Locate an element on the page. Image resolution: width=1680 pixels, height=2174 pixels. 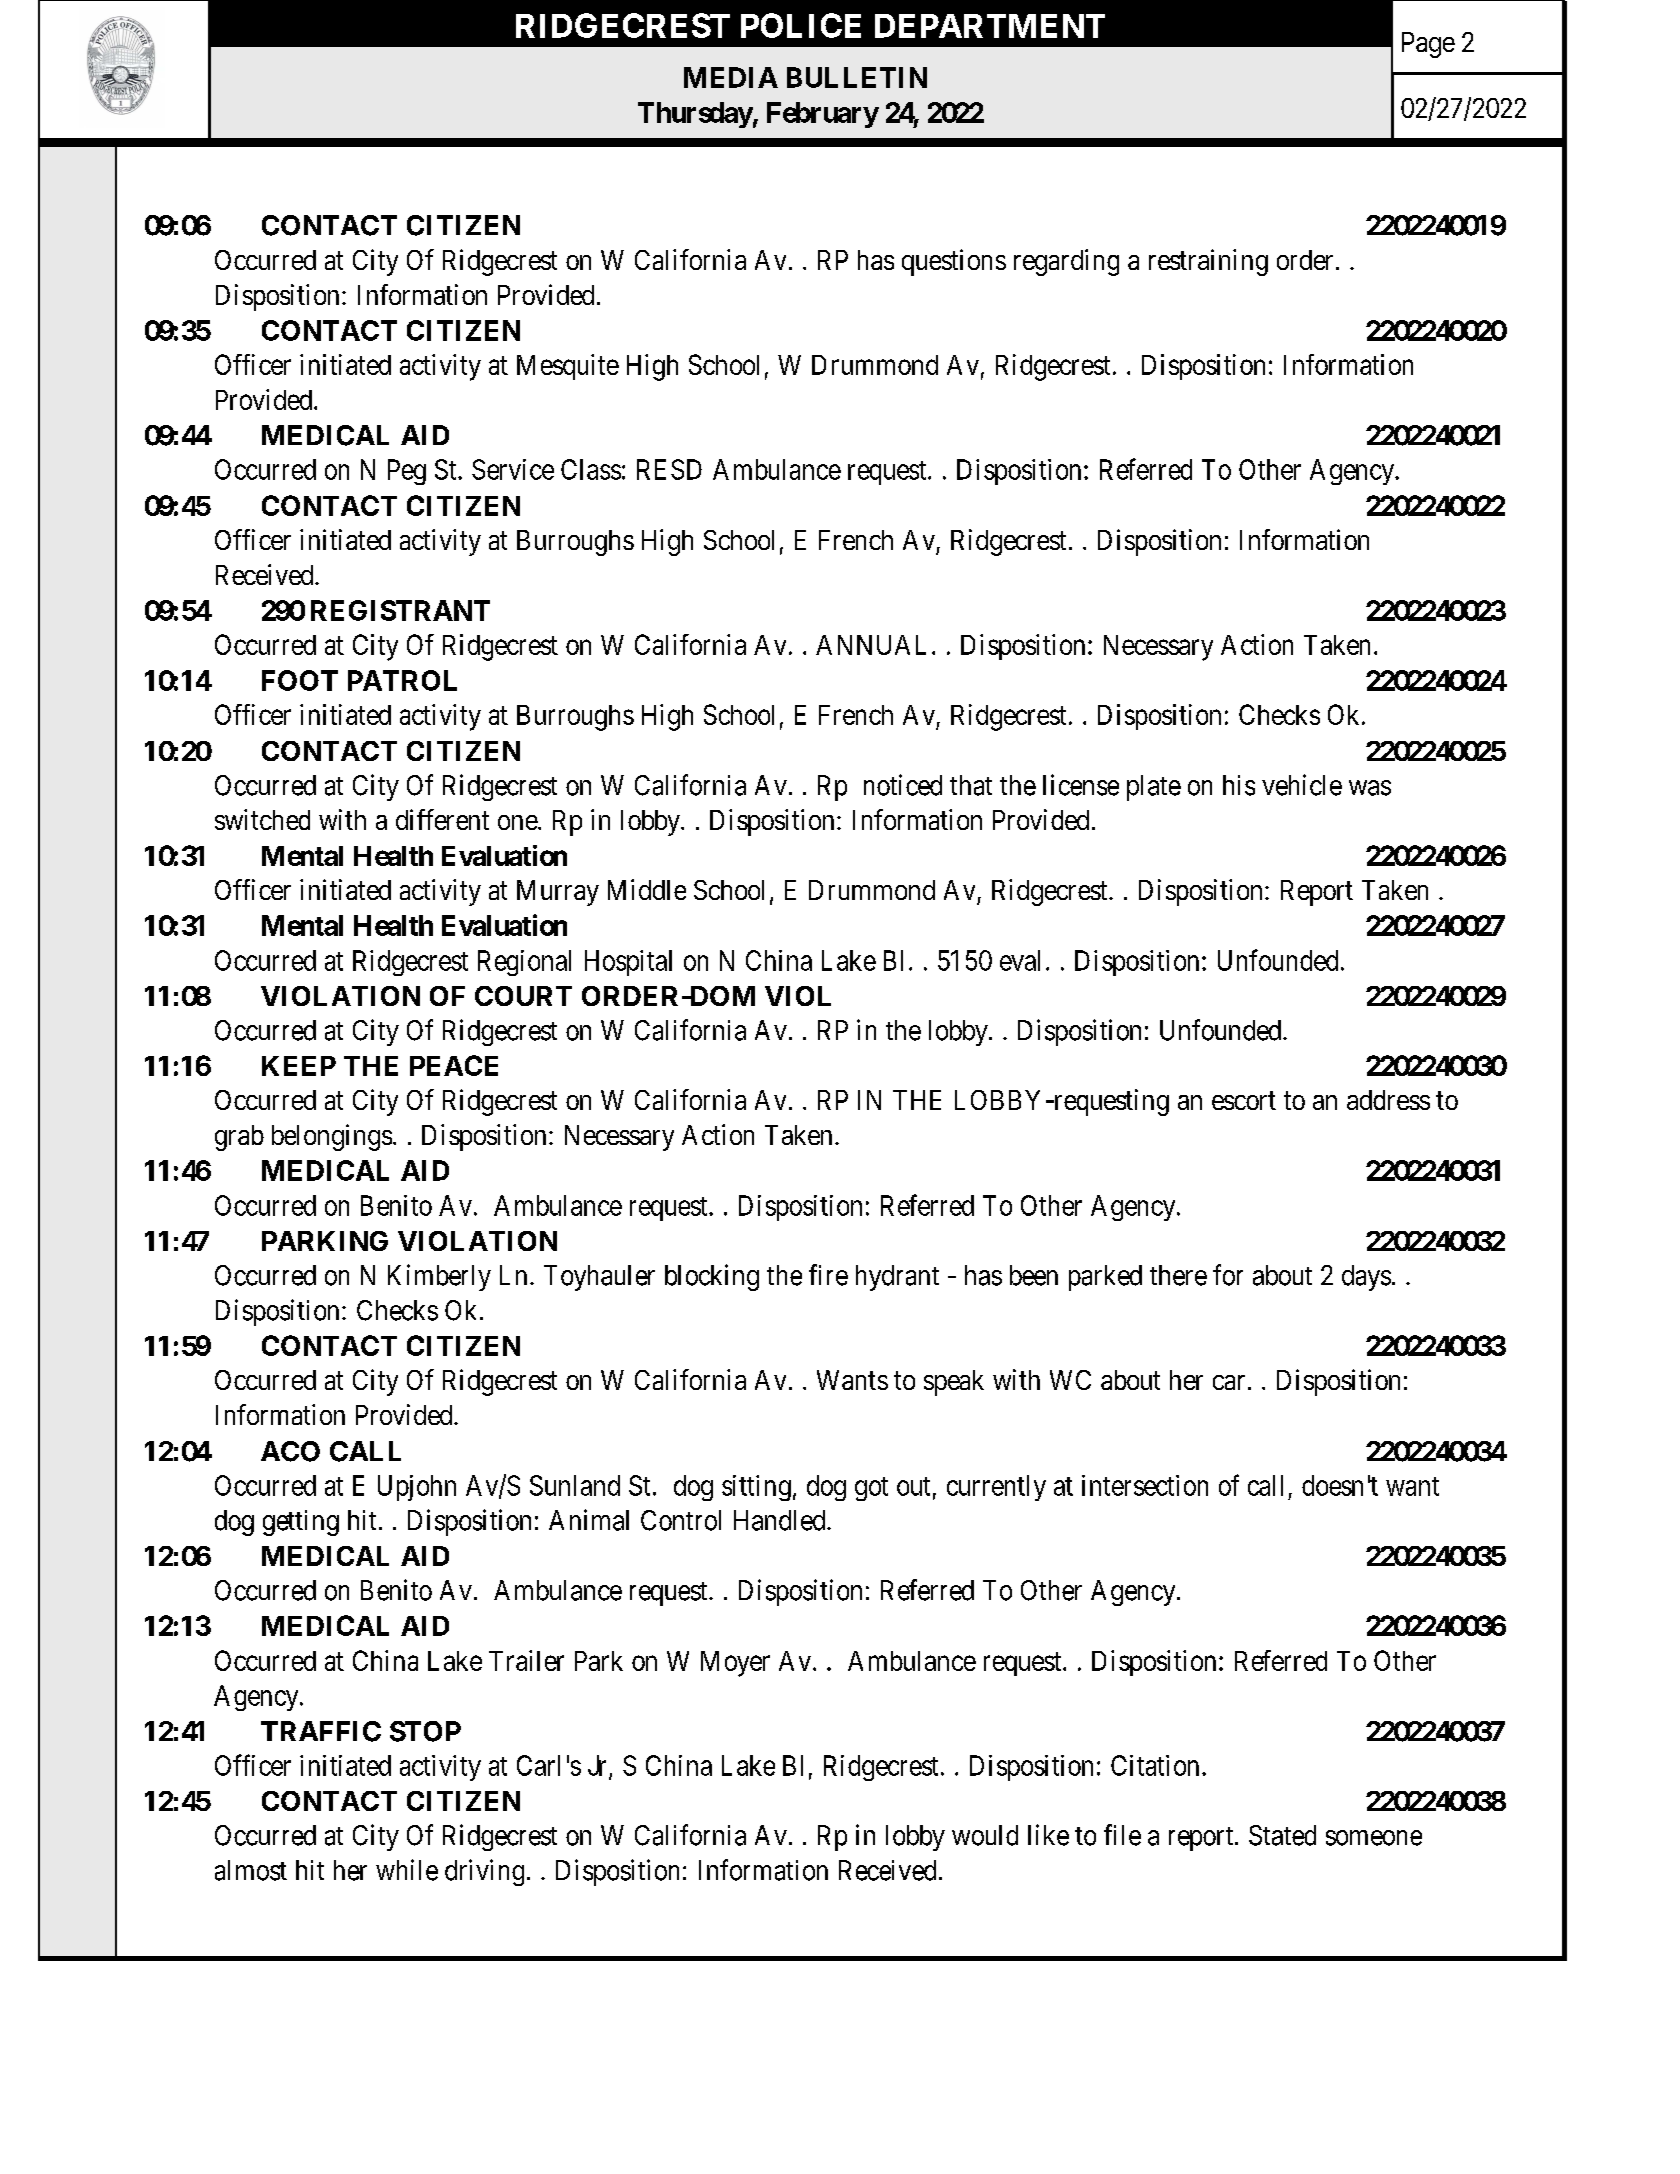
while is located at coordinates (407, 1870).
